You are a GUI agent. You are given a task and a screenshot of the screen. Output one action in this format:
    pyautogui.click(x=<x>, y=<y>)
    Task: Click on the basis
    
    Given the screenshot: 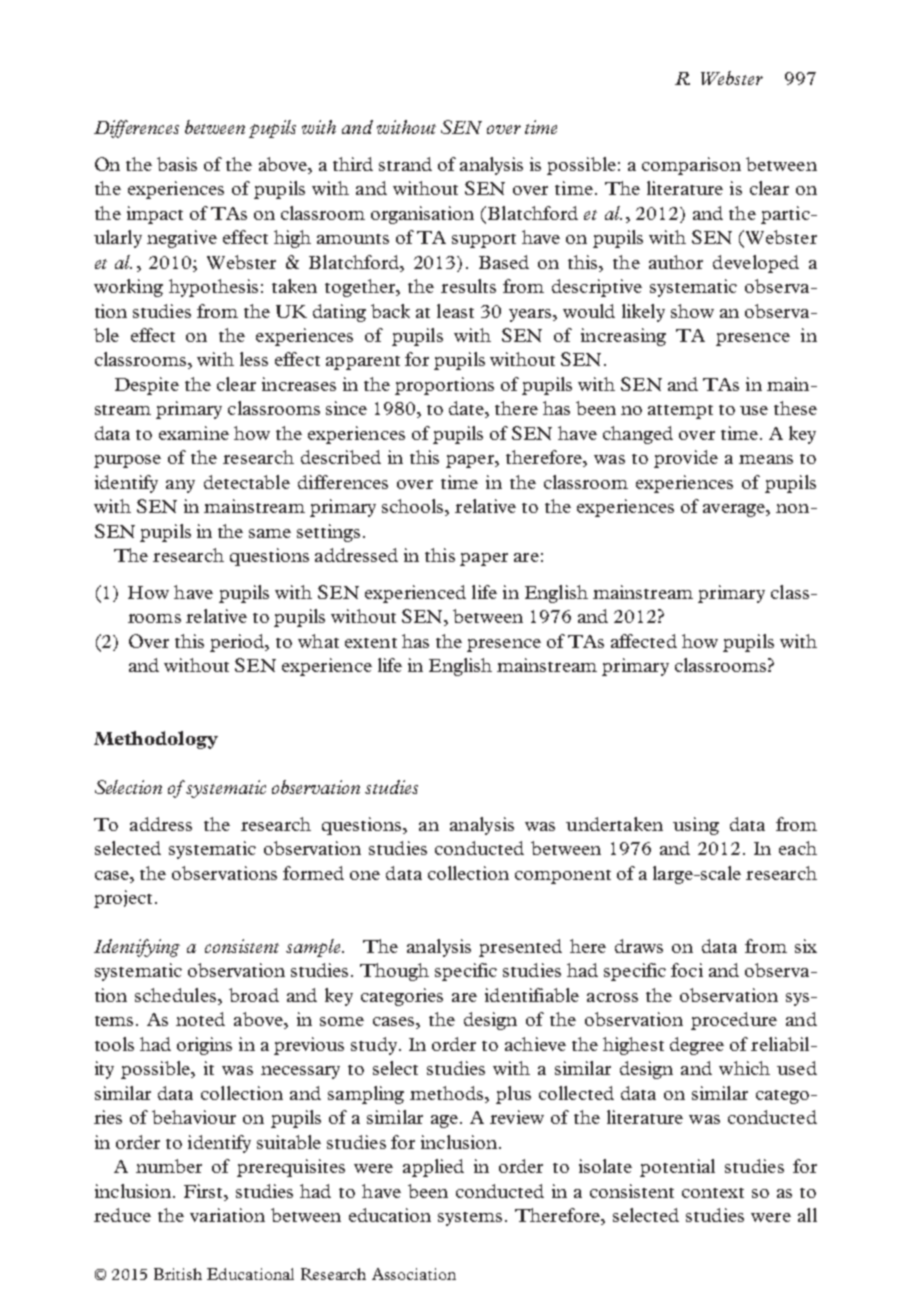 What is the action you would take?
    pyautogui.click(x=177, y=164)
